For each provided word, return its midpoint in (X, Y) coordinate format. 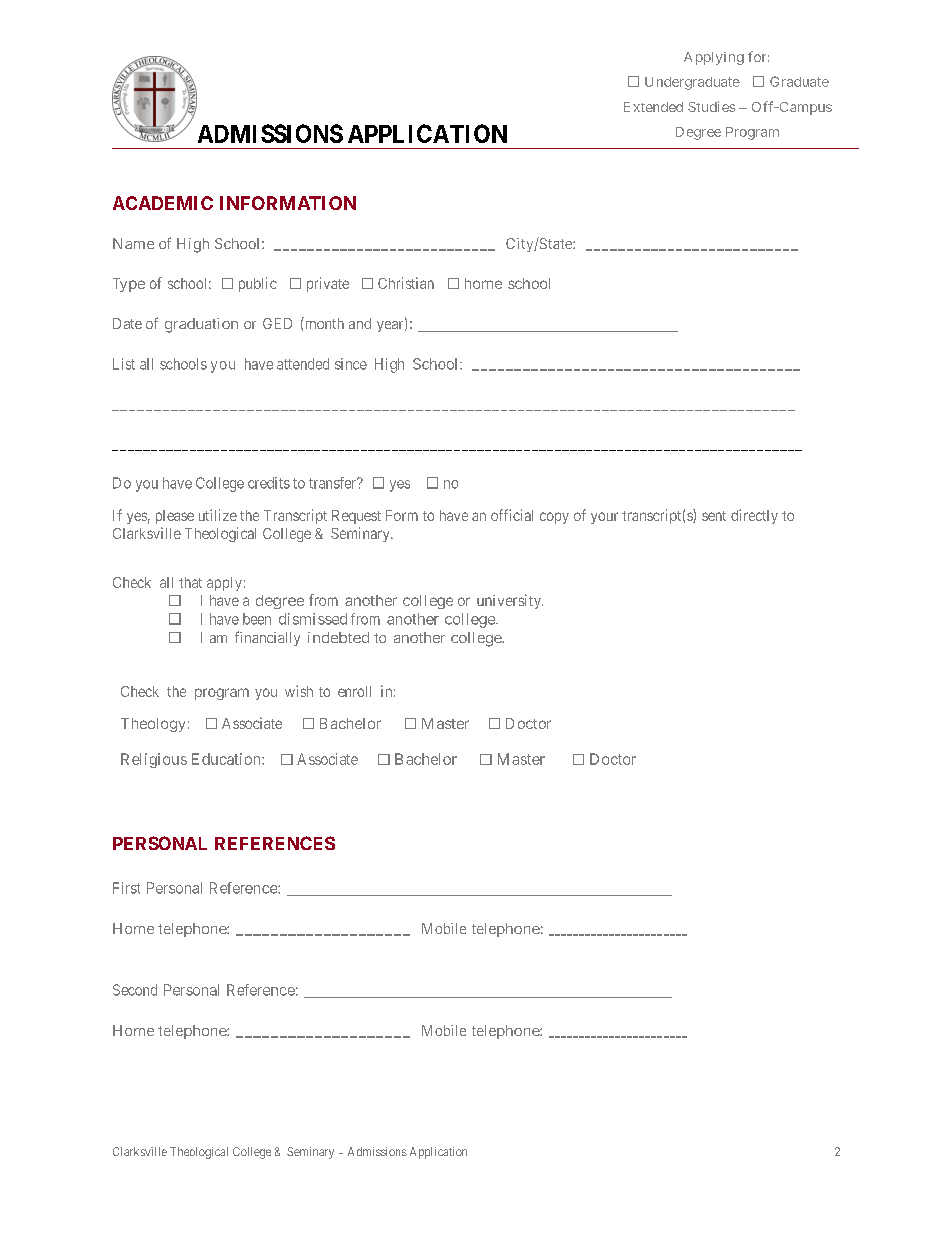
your (604, 518)
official (512, 515)
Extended (653, 107)
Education (227, 759)
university (510, 601)
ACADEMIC (163, 203)
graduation (201, 325)
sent (714, 516)
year (391, 326)
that (190, 582)
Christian (406, 283)
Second (135, 990)
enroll (354, 691)
